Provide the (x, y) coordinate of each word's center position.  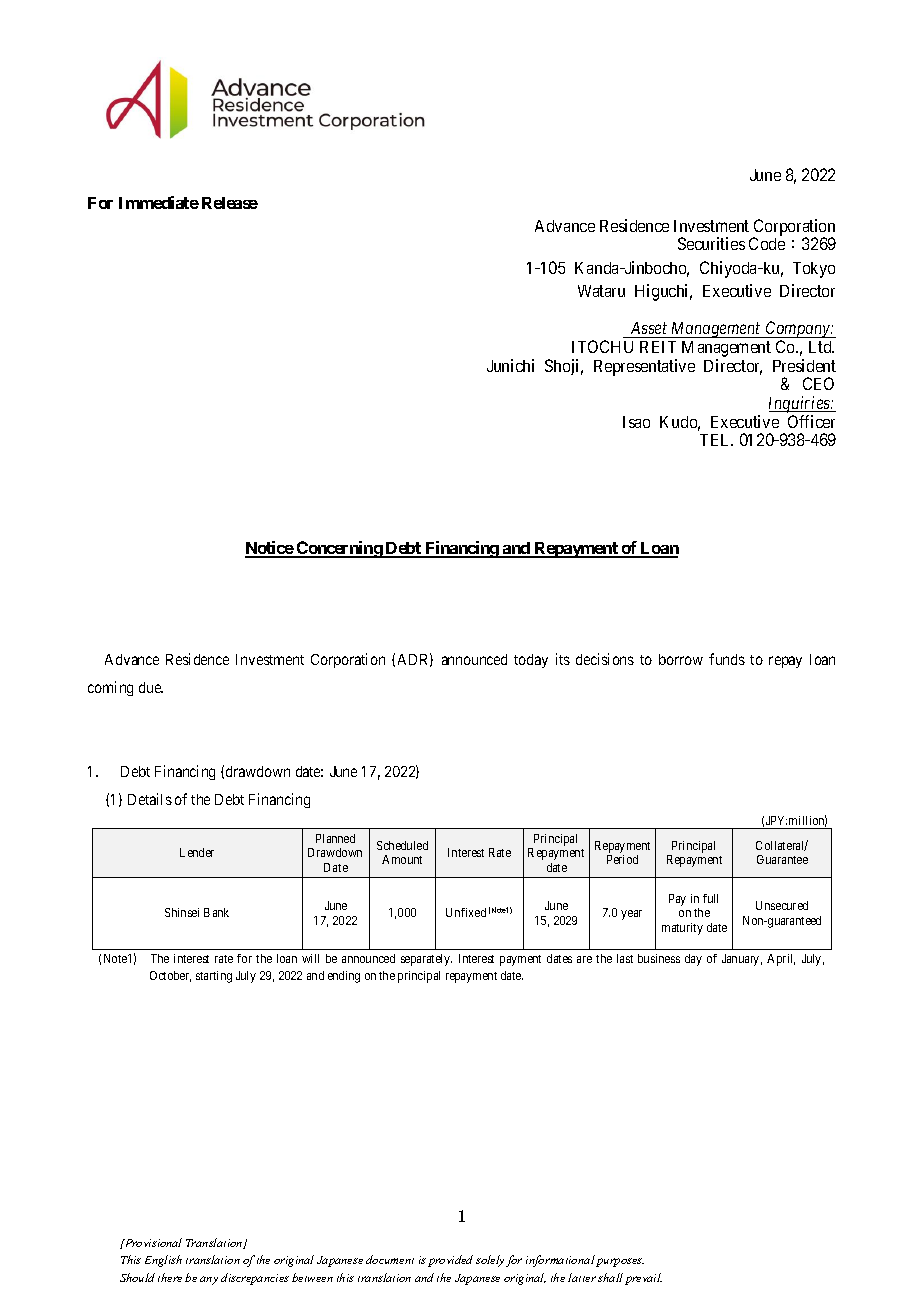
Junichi (510, 365)
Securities (711, 243)
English (163, 1261)
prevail (643, 1279)
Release (230, 203)
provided (450, 1261)
